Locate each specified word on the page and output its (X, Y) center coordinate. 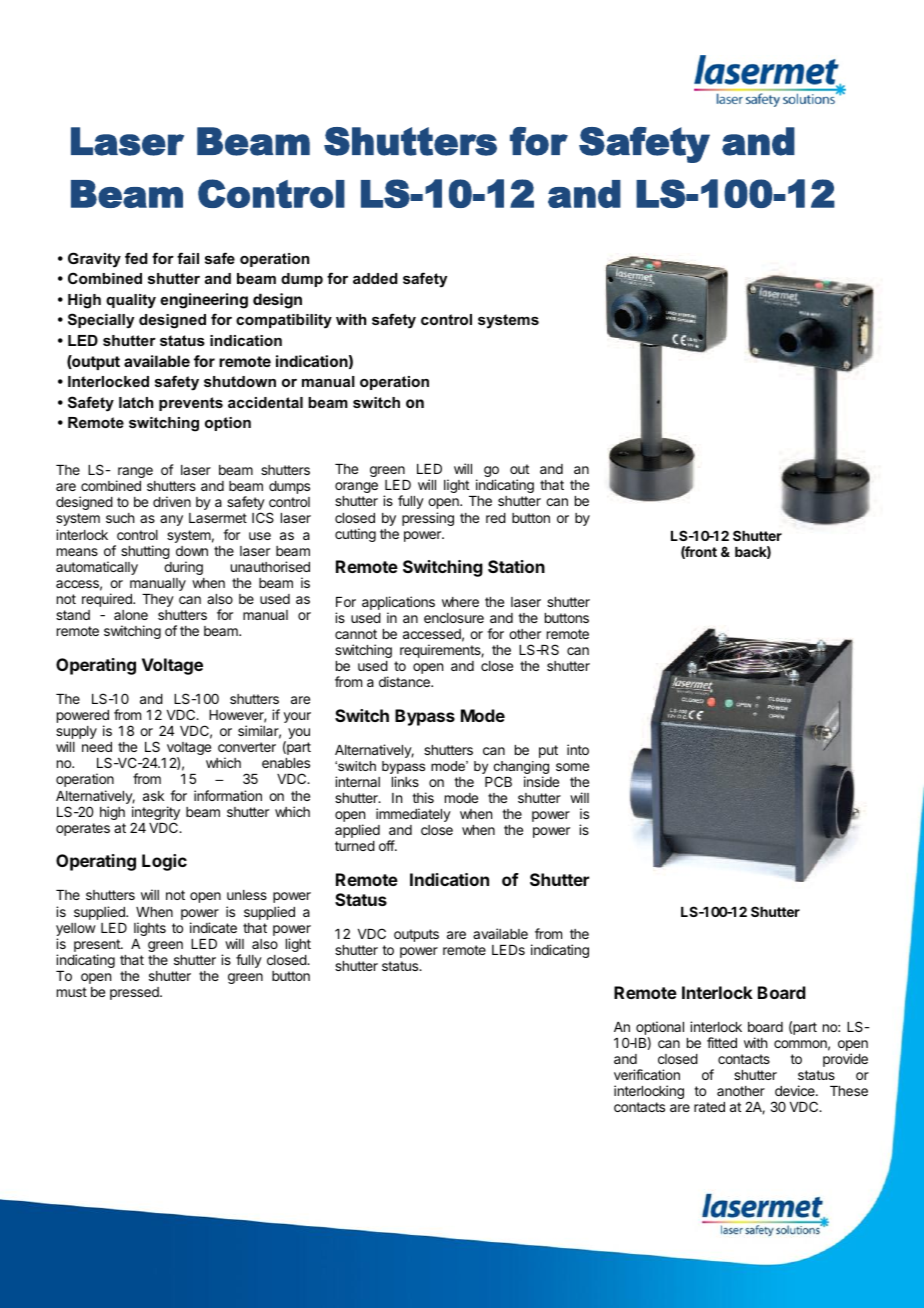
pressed (135, 993)
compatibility (284, 321)
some (572, 767)
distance (405, 681)
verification (647, 1074)
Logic (164, 862)
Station (516, 566)
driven (172, 501)
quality (131, 301)
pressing (428, 519)
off (387, 845)
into (578, 749)
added (375, 278)
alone (131, 615)
